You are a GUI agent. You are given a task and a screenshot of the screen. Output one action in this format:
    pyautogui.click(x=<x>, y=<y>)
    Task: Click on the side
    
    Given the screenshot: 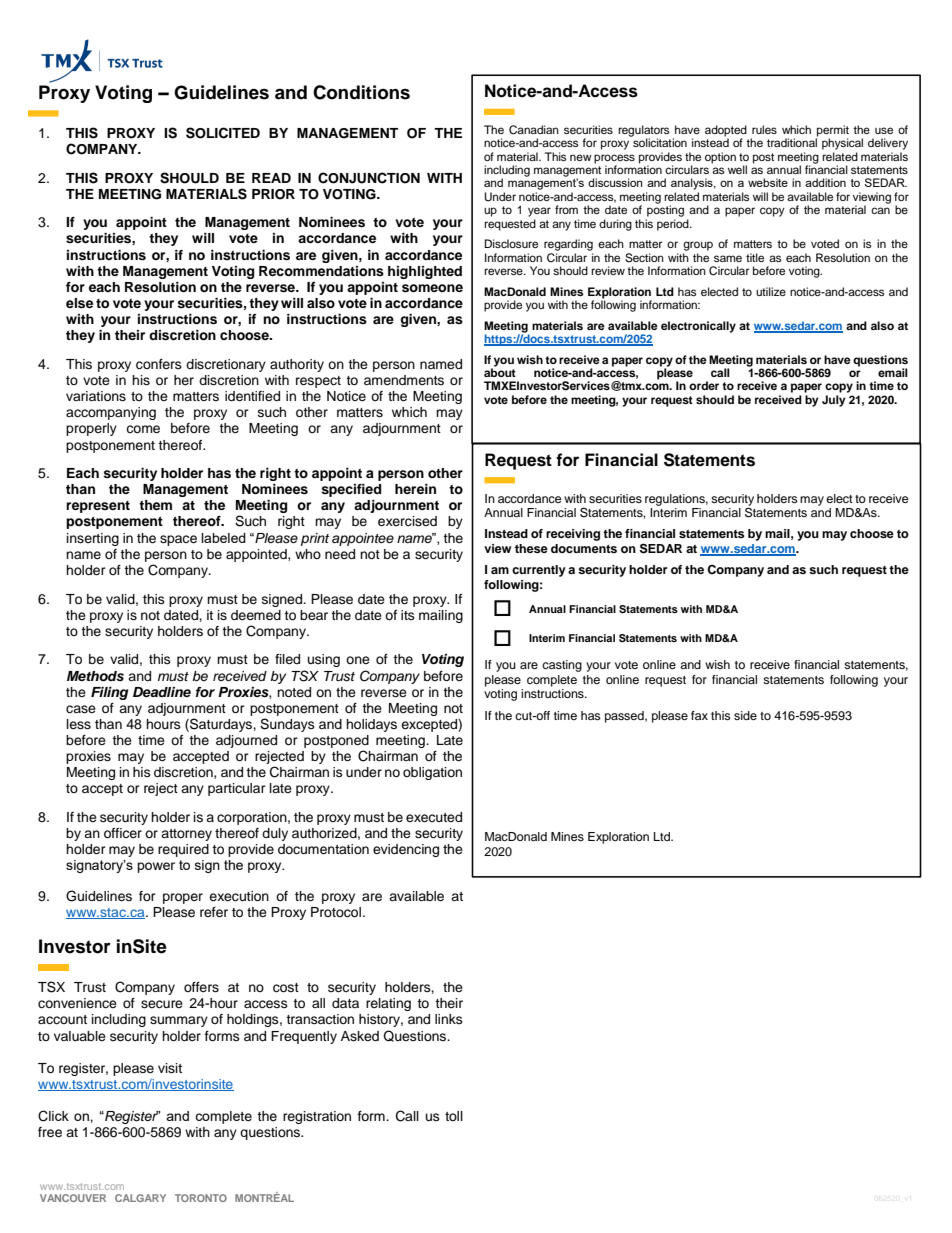 What is the action you would take?
    pyautogui.click(x=745, y=715)
